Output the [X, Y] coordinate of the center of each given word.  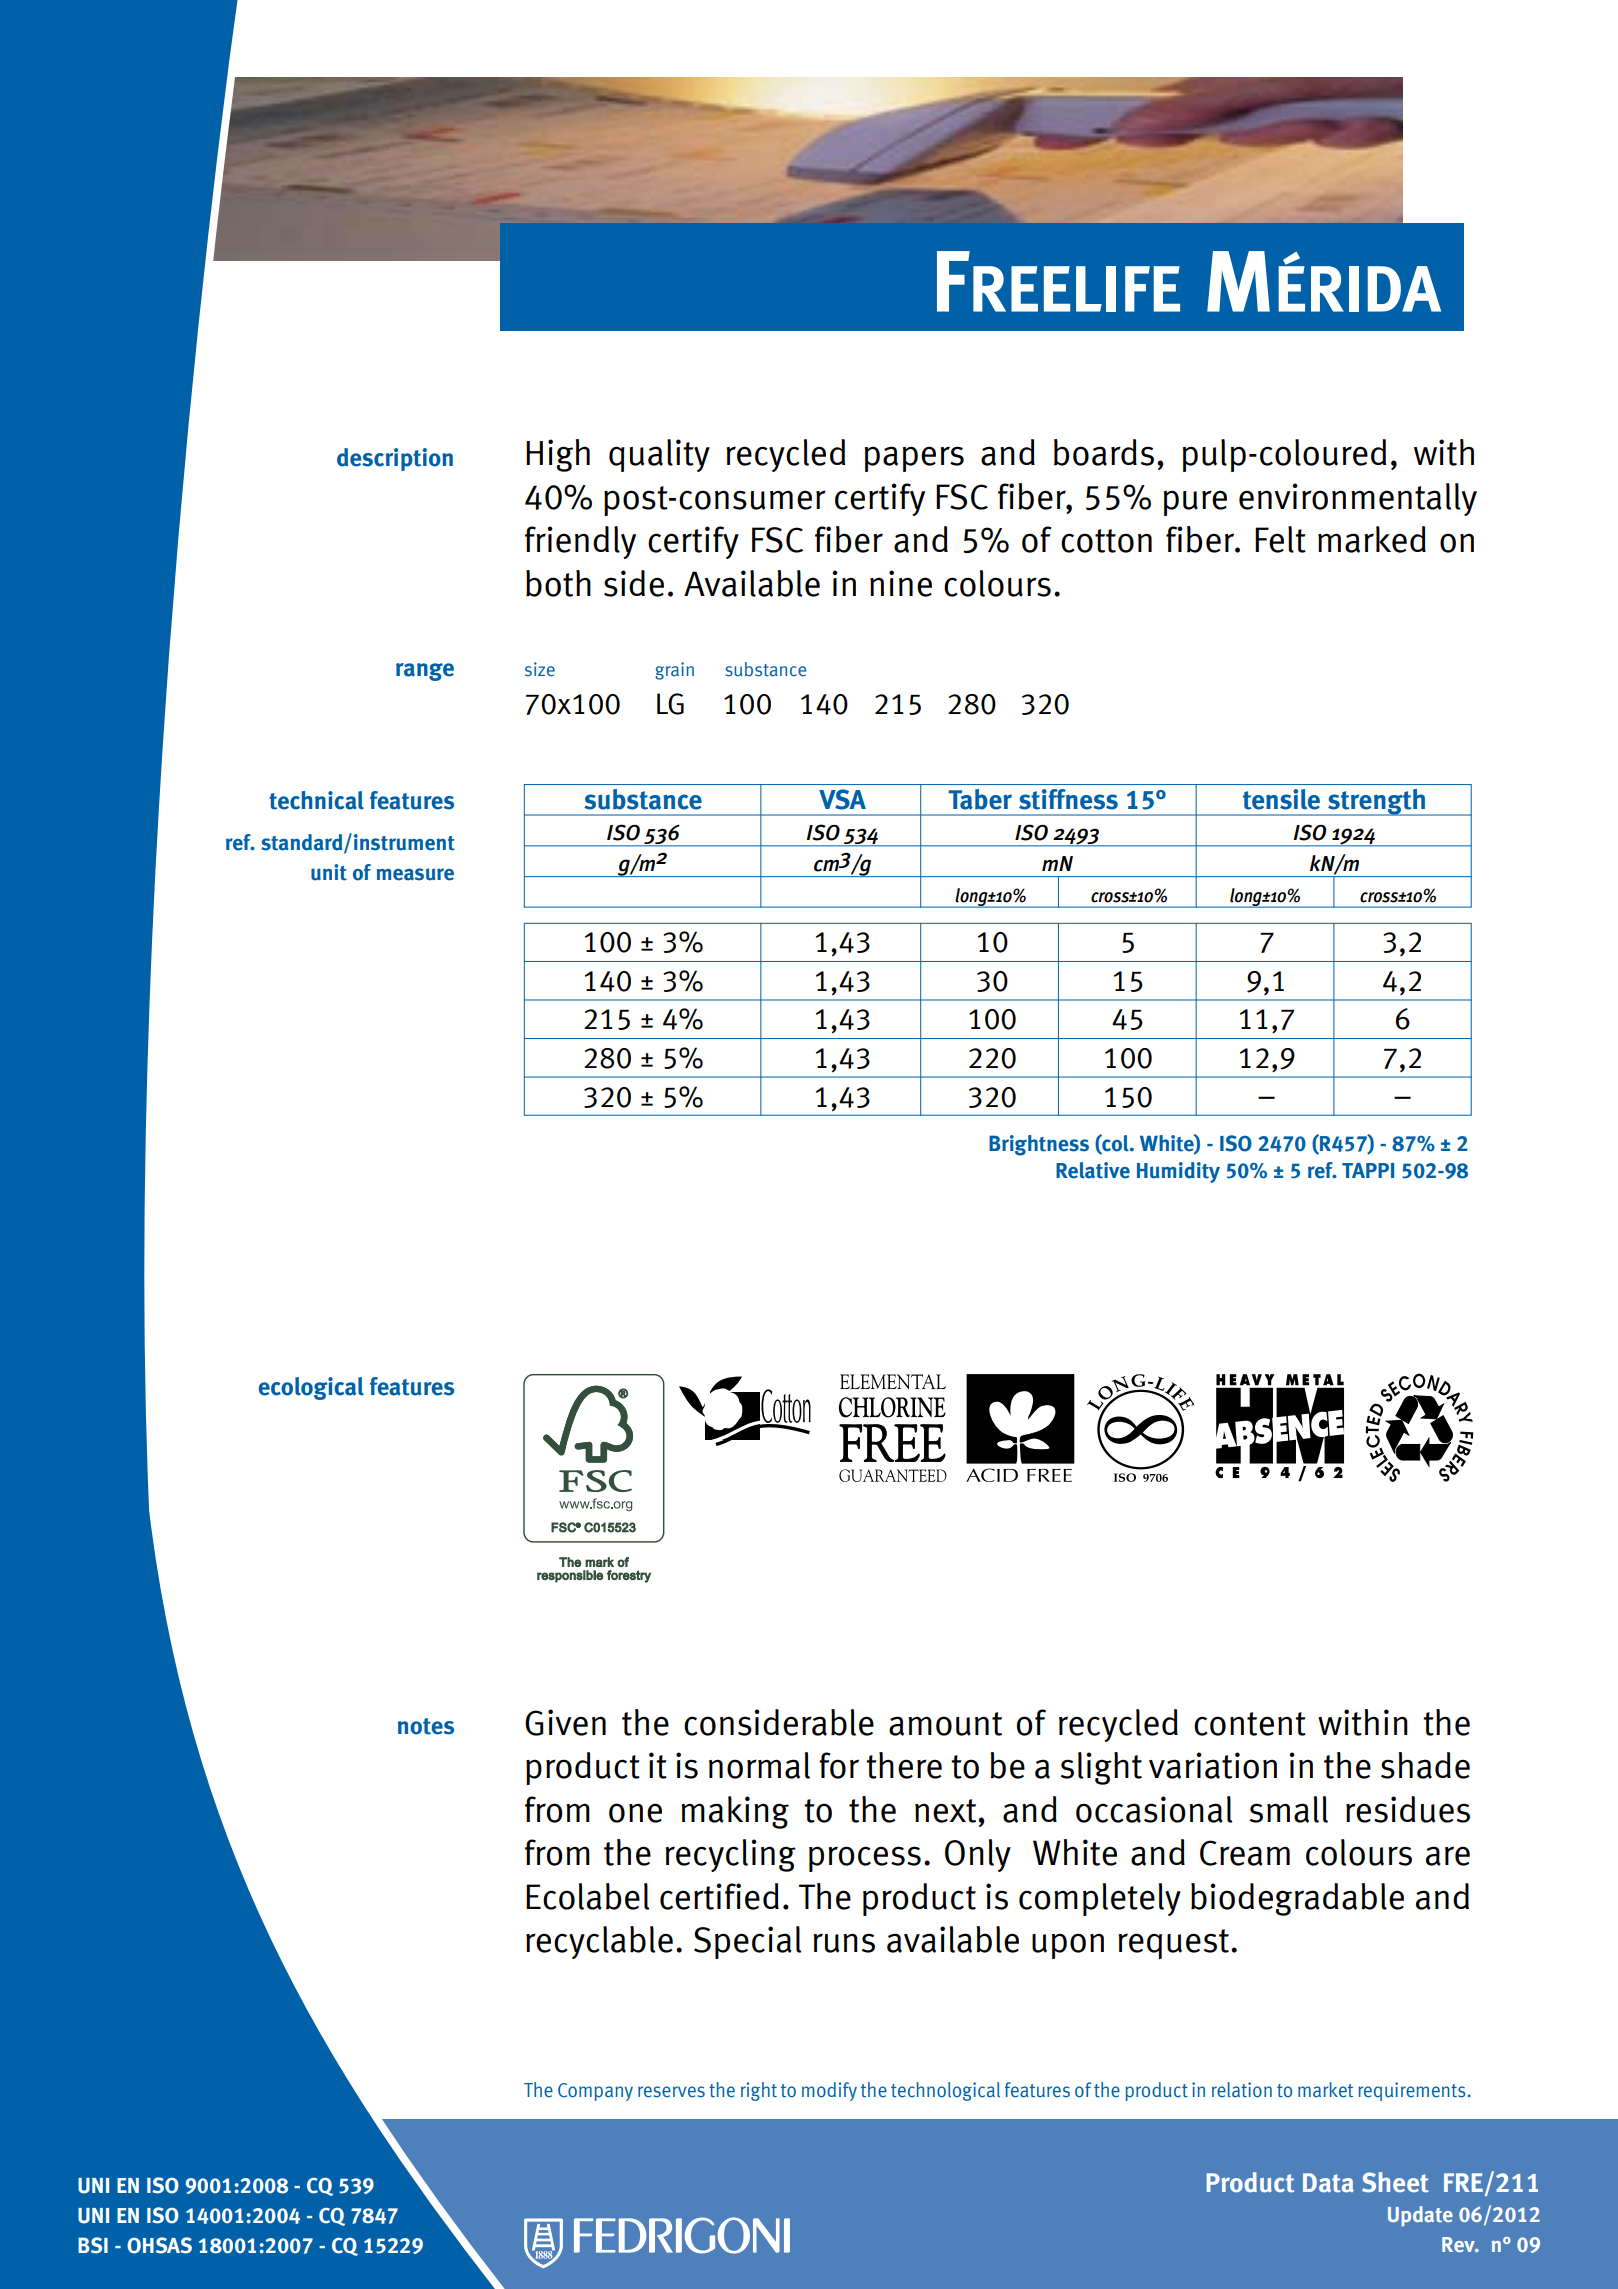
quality [659, 455]
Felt [1280, 539]
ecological [311, 1388]
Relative [1093, 1170]
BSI [93, 2245]
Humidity [1178, 1172]
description [395, 459]
